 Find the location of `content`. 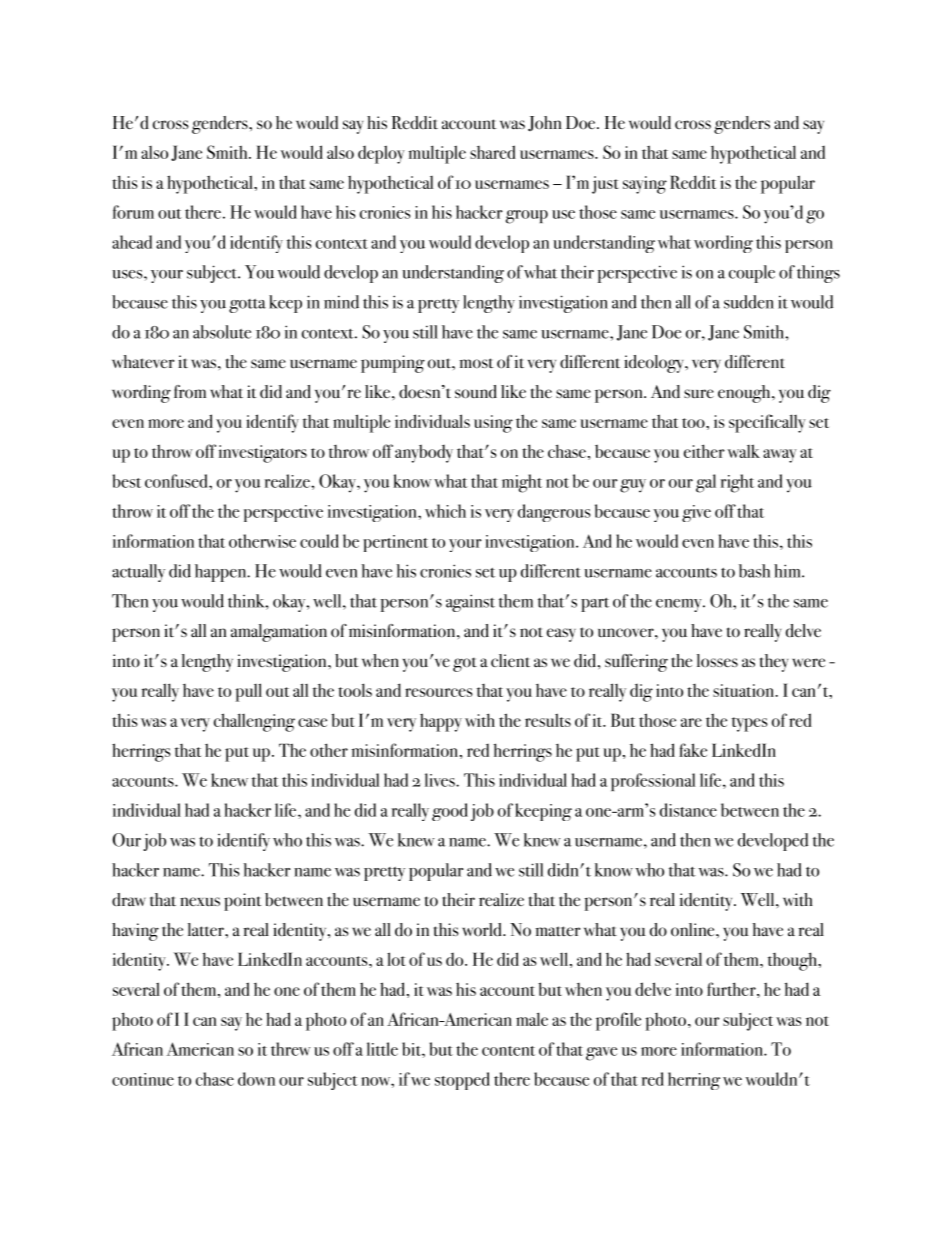

content is located at coordinates (508, 1051).
